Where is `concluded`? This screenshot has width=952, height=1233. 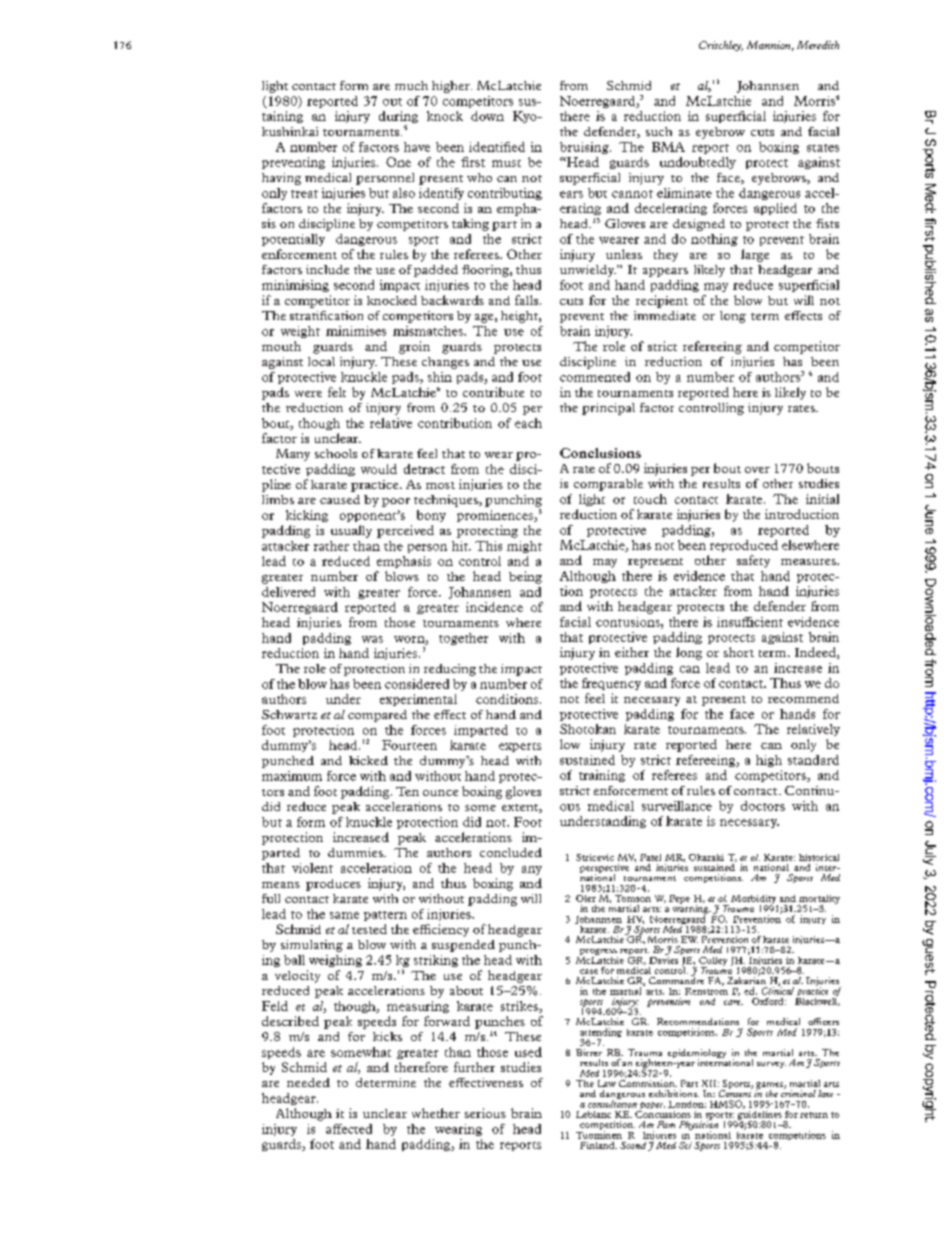 concluded is located at coordinates (511, 852).
